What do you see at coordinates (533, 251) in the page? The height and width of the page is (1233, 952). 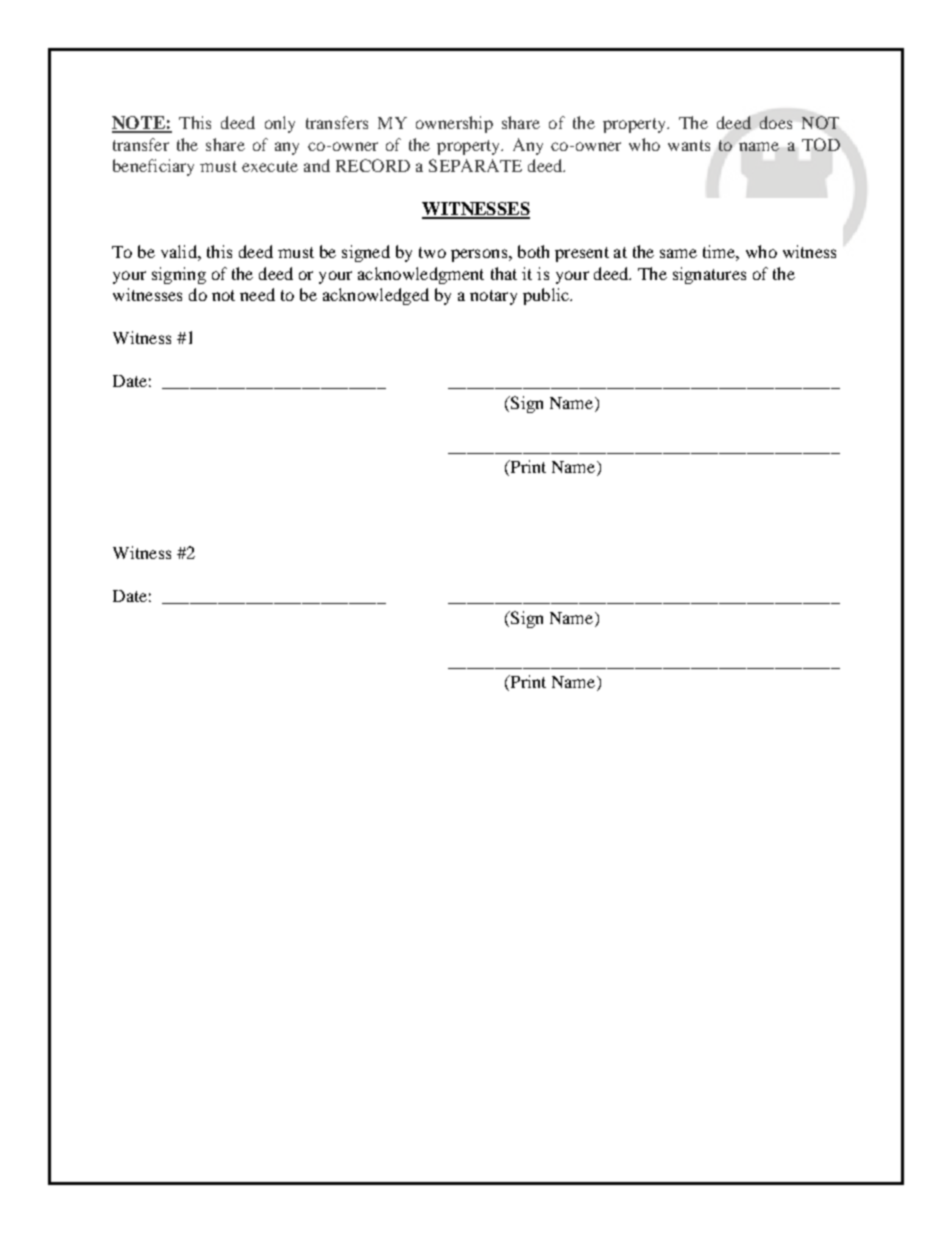 I see `both` at bounding box center [533, 251].
